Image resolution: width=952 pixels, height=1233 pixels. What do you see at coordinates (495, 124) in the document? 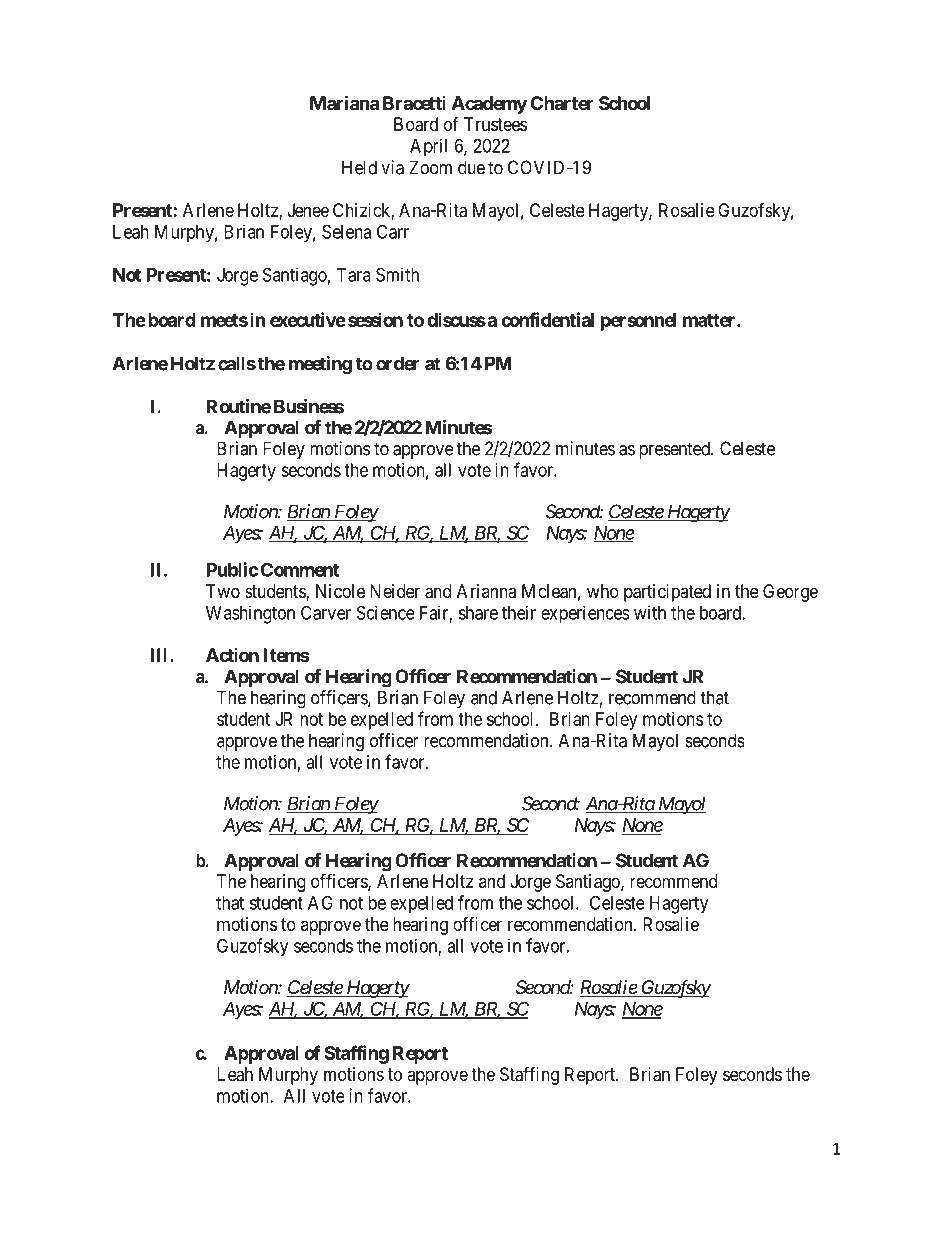
I see `Trustees` at bounding box center [495, 124].
